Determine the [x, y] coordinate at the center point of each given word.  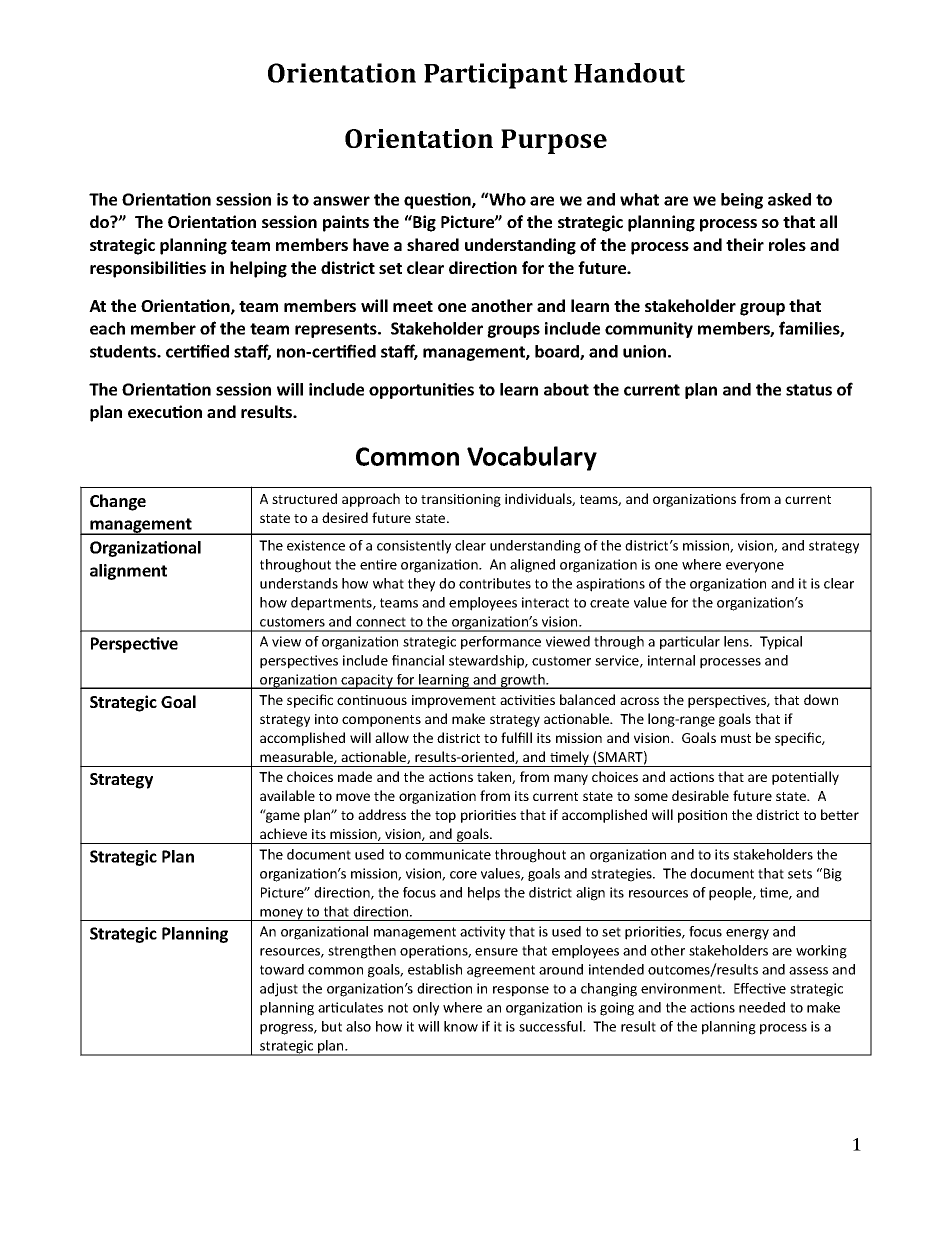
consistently [414, 547]
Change [118, 502]
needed [762, 1007]
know [461, 1026]
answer [341, 201]
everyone [755, 567]
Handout [629, 73]
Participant [496, 76]
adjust [279, 990]
